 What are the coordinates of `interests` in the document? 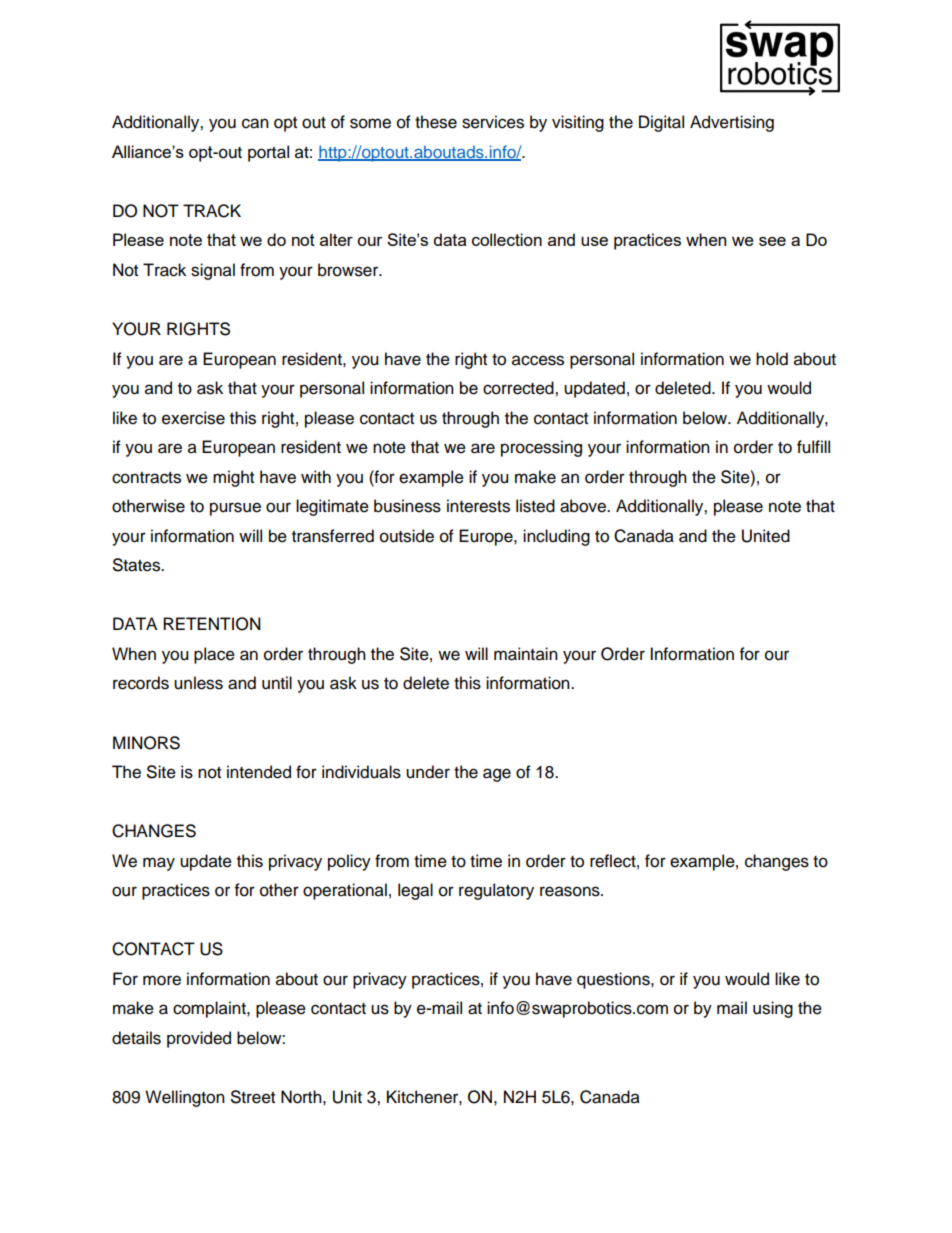 It's located at (478, 506).
